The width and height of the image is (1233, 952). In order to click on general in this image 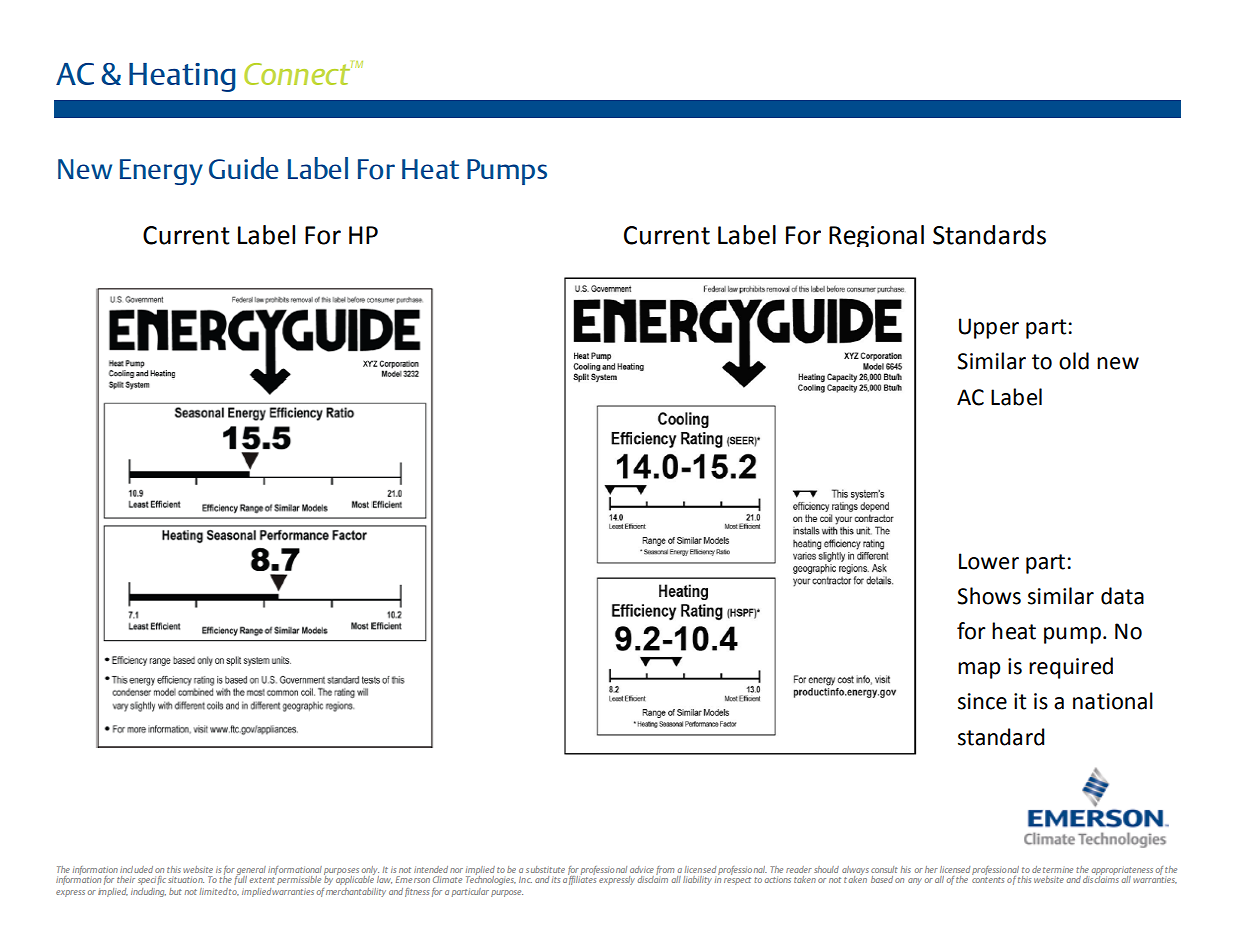, I will do `click(251, 871)`.
